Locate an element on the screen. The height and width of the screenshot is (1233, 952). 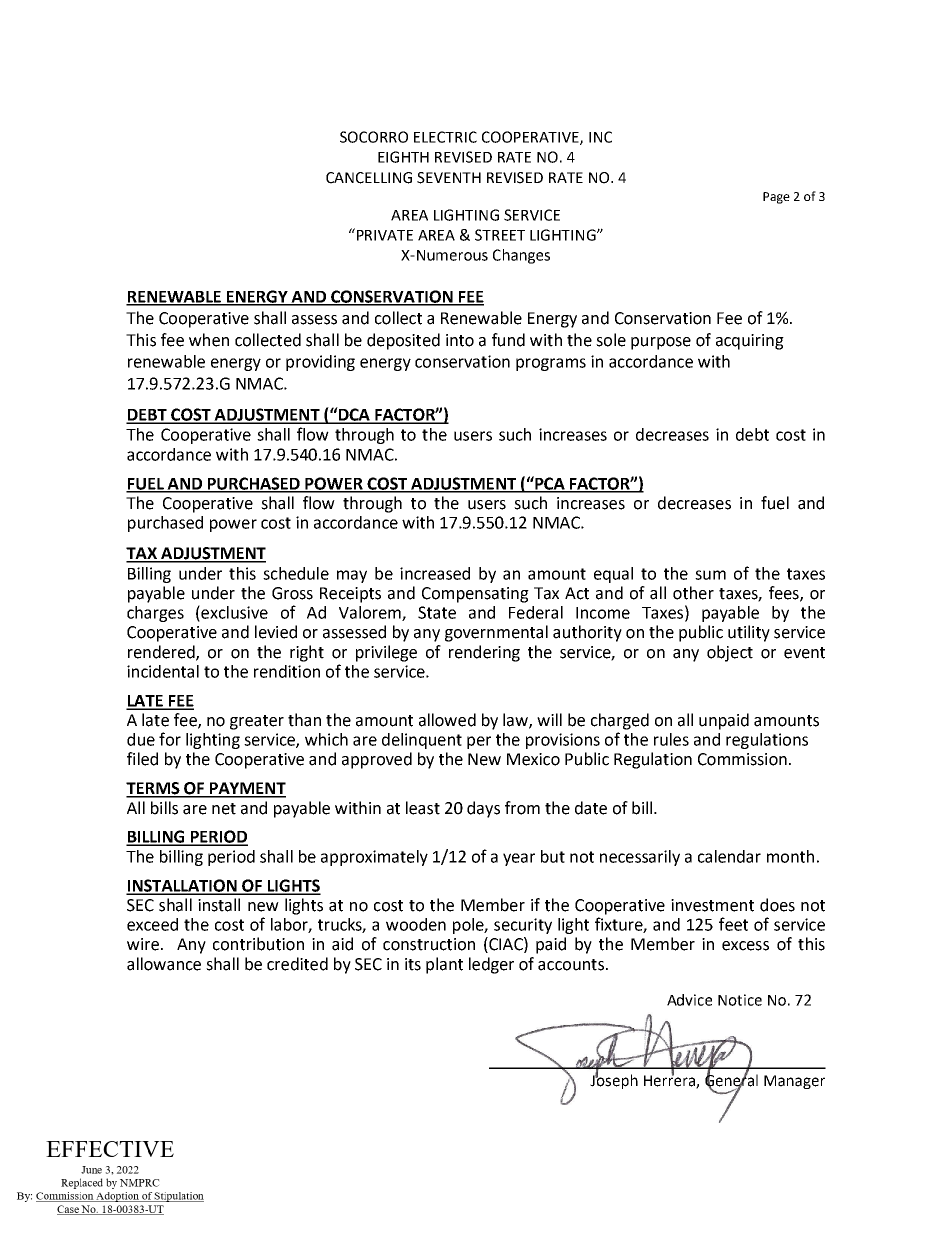
CANCELLING is located at coordinates (369, 178).
